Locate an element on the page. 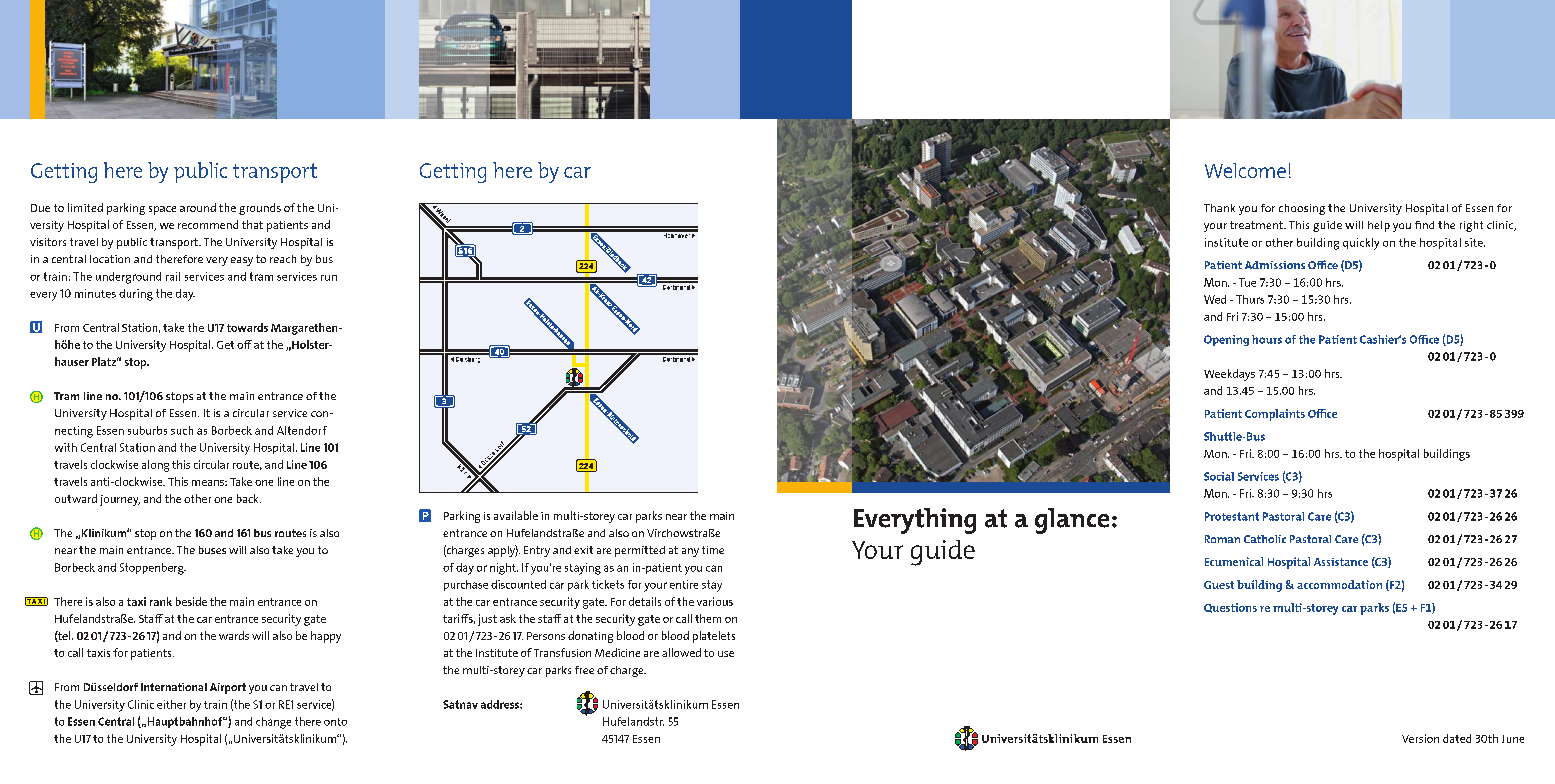  various is located at coordinates (715, 601).
